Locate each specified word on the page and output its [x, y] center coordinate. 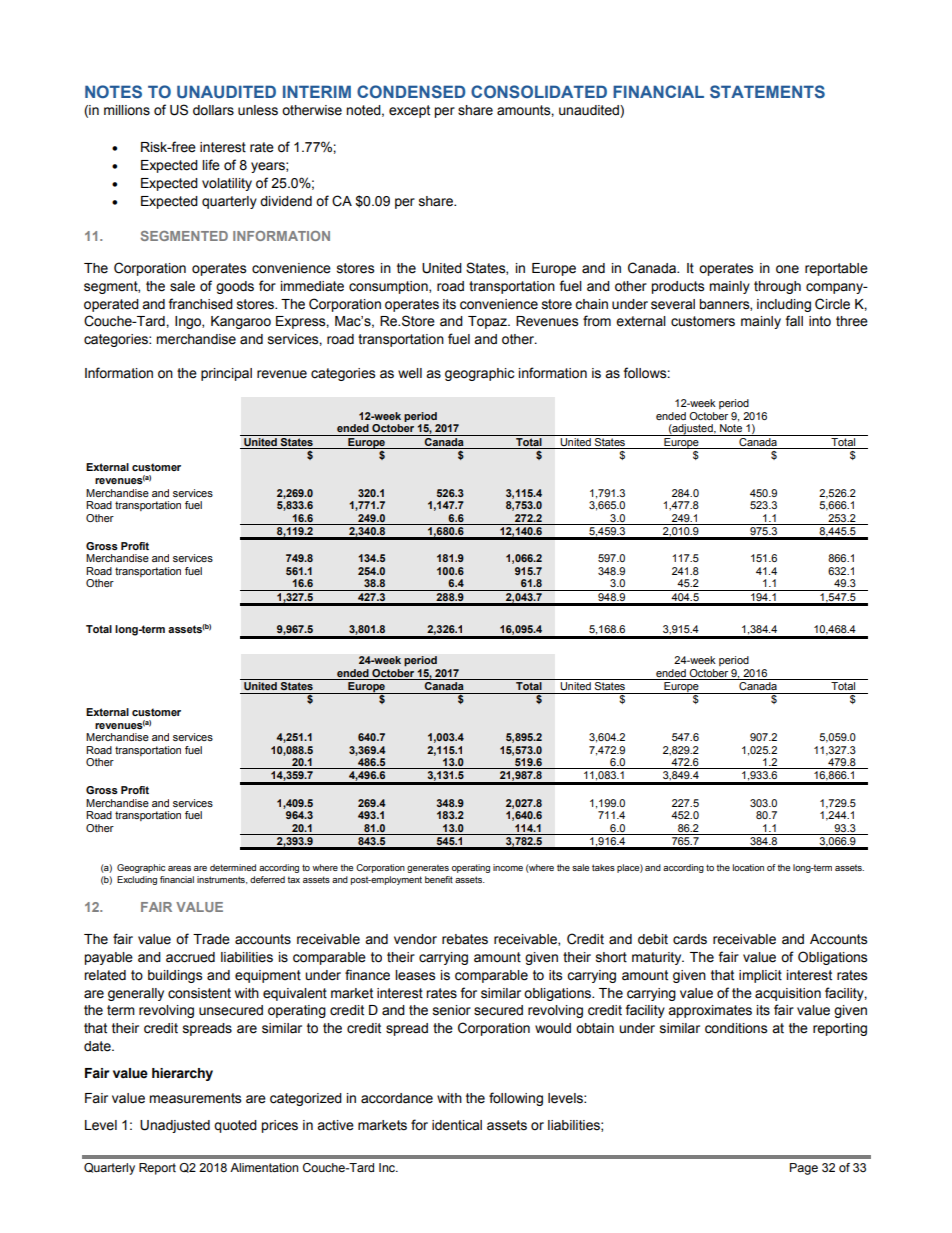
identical [457, 1125]
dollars [213, 110]
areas [179, 868]
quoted [235, 1126]
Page [804, 1169]
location [748, 867]
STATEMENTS [767, 91]
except [409, 111]
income [508, 867]
